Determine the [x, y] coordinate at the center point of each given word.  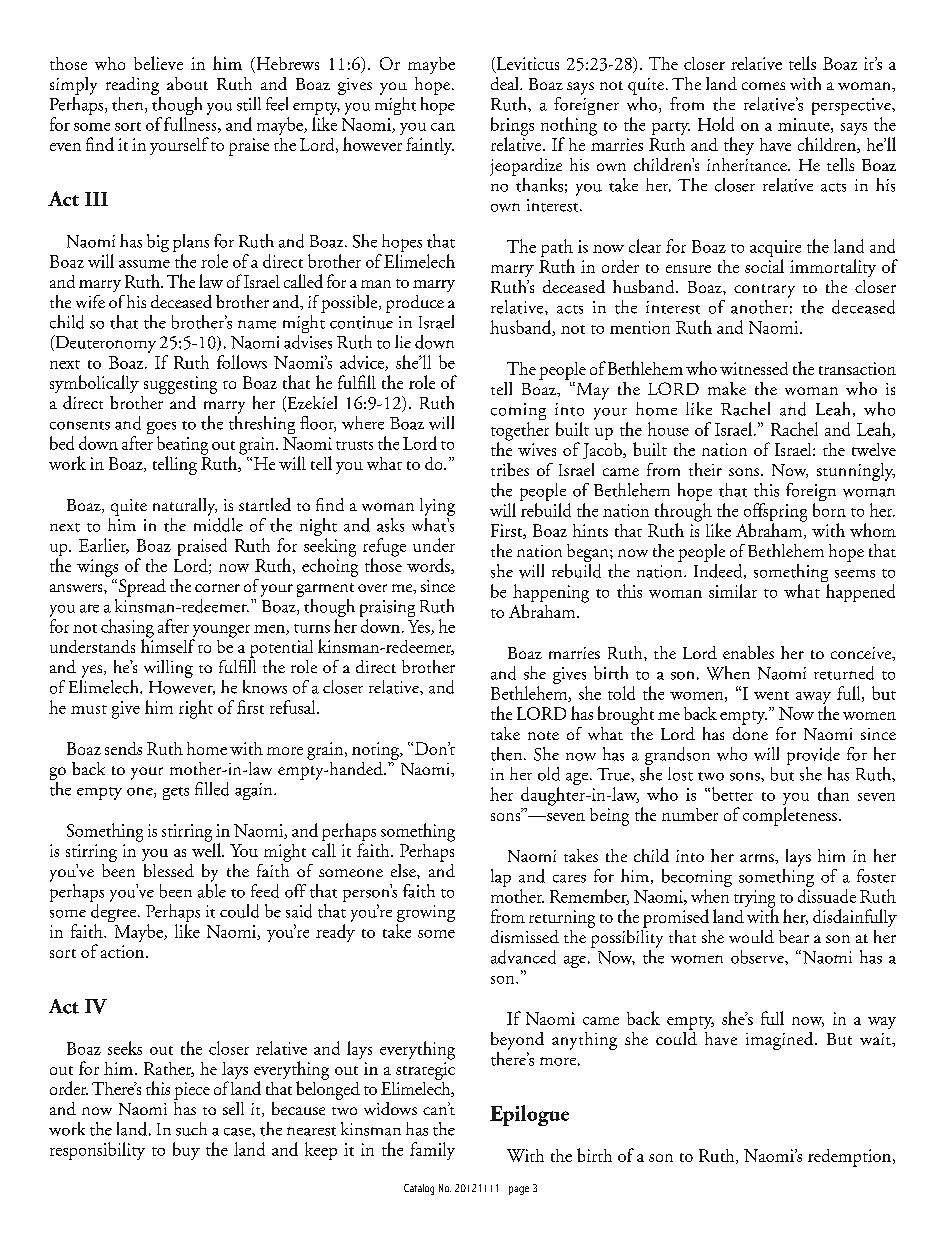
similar [733, 591]
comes [763, 86]
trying [754, 900]
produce [415, 304]
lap [501, 878]
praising [387, 610]
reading [132, 86]
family [432, 1151]
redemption [851, 1158]
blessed [169, 870]
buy [186, 1151]
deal [506, 83]
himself [168, 645]
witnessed [754, 368]
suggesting [180, 385]
